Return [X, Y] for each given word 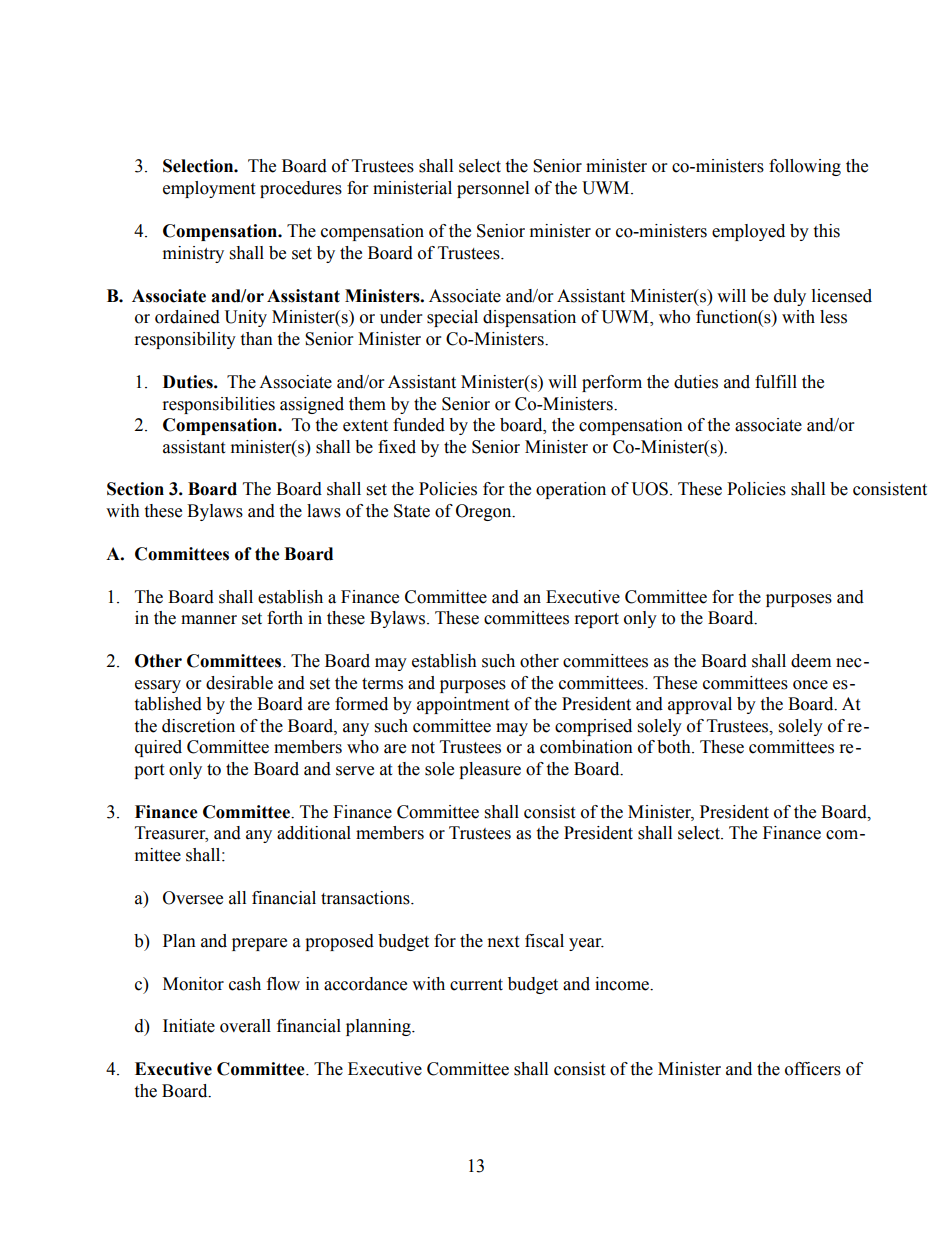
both [675, 747]
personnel [493, 189]
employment [209, 189]
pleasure [490, 770]
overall [245, 1026]
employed [748, 232]
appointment [463, 705]
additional [314, 833]
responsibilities [219, 405]
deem [811, 661]
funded [419, 425]
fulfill [776, 382]
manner [209, 620]
